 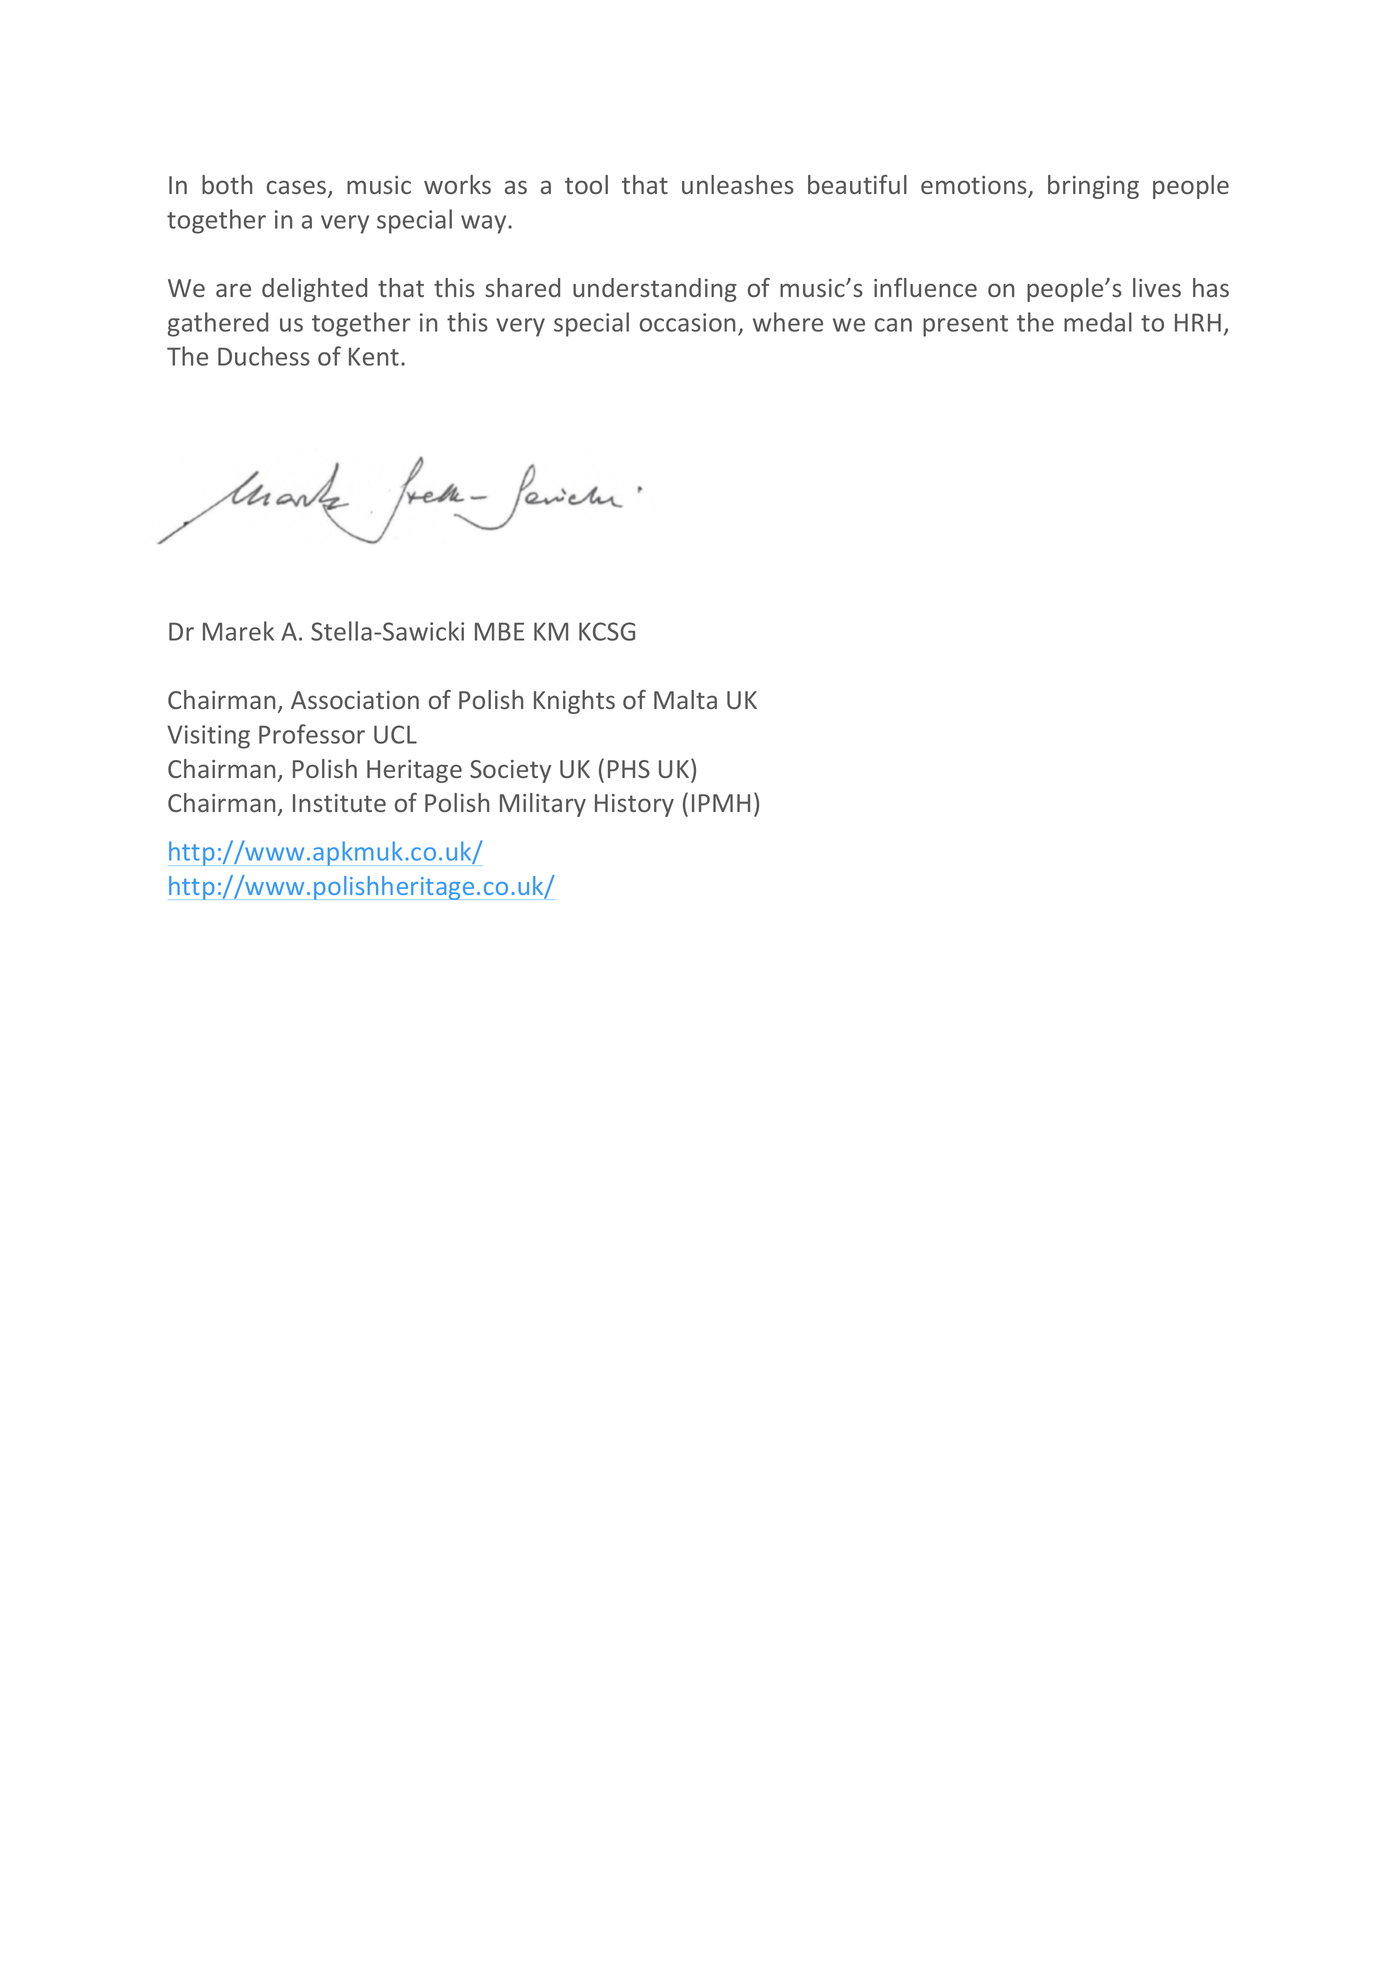 What do you see at coordinates (374, 356) in the page?
I see `Kent` at bounding box center [374, 356].
